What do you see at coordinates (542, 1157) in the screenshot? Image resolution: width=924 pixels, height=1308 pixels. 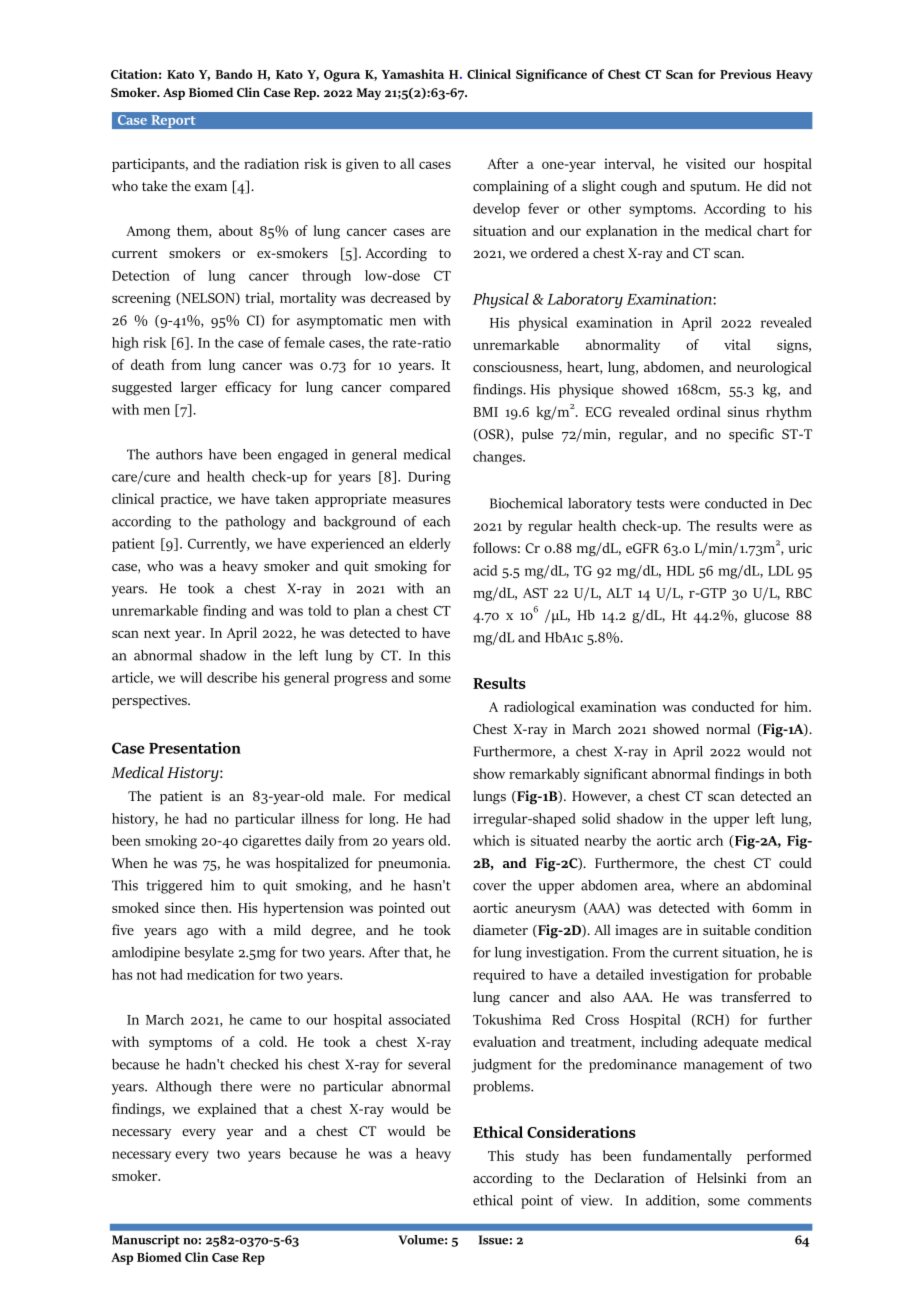 I see `study` at bounding box center [542, 1157].
